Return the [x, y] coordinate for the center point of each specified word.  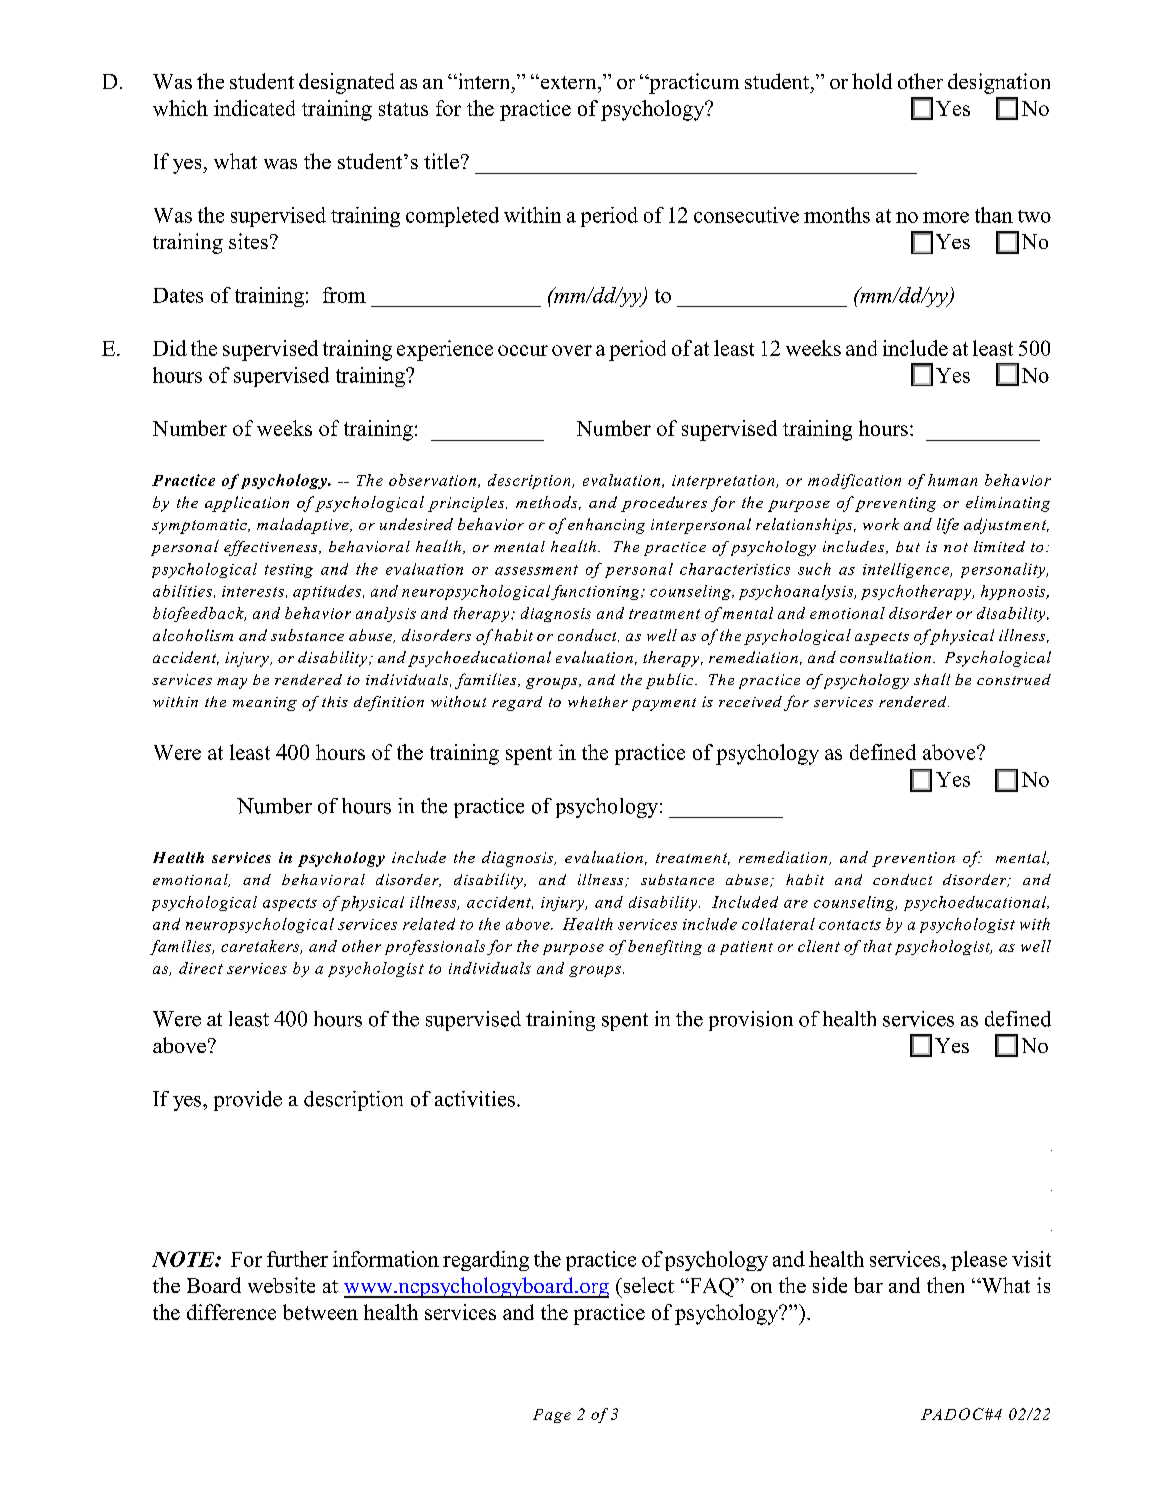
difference [231, 1312]
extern [568, 82]
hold [872, 81]
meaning [265, 704]
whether [598, 701]
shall [932, 679]
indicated [254, 108]
